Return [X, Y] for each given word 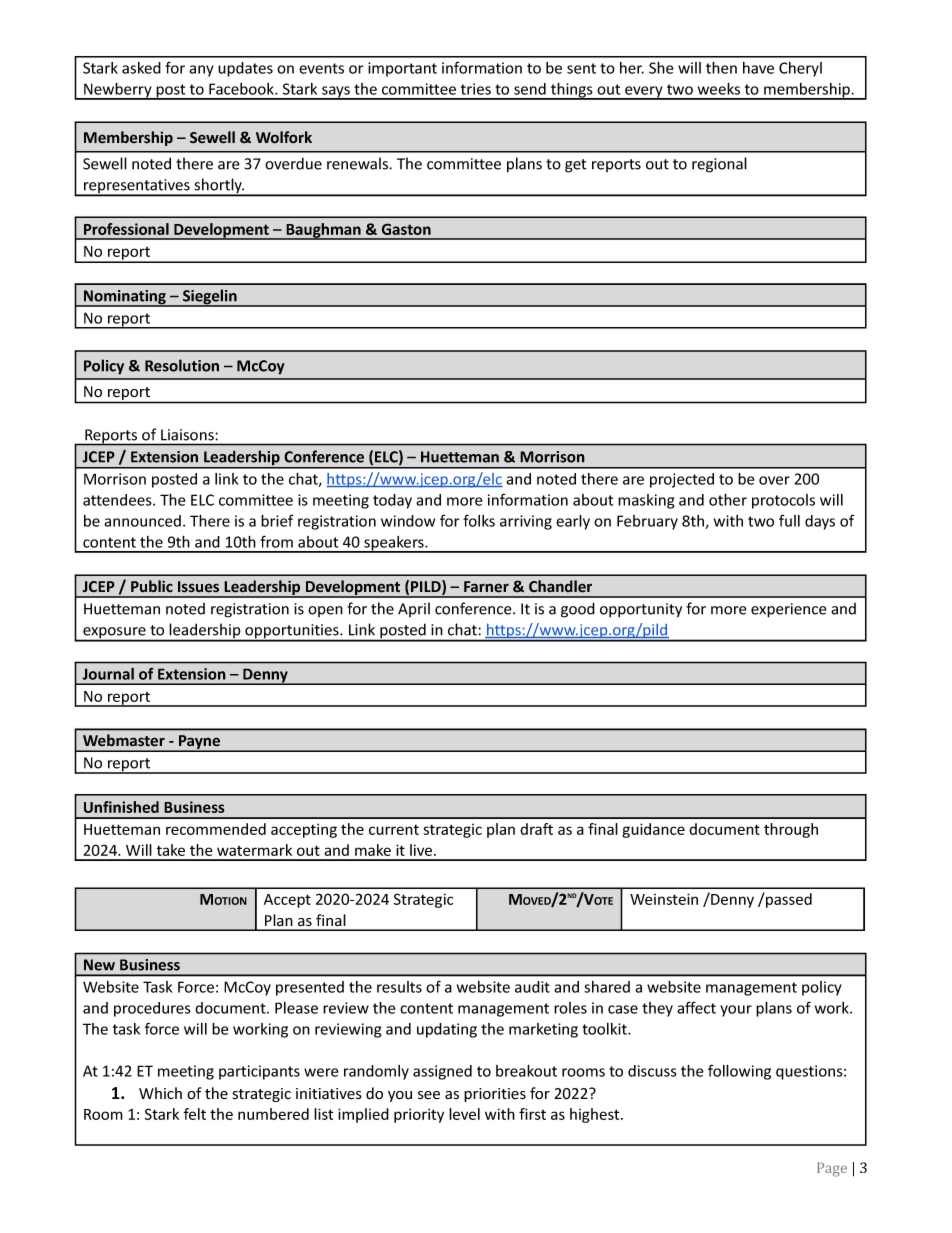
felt [195, 1114]
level [464, 1114]
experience [789, 610]
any [201, 71]
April [414, 609]
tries [476, 89]
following [739, 1072]
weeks [719, 89]
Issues [198, 587]
